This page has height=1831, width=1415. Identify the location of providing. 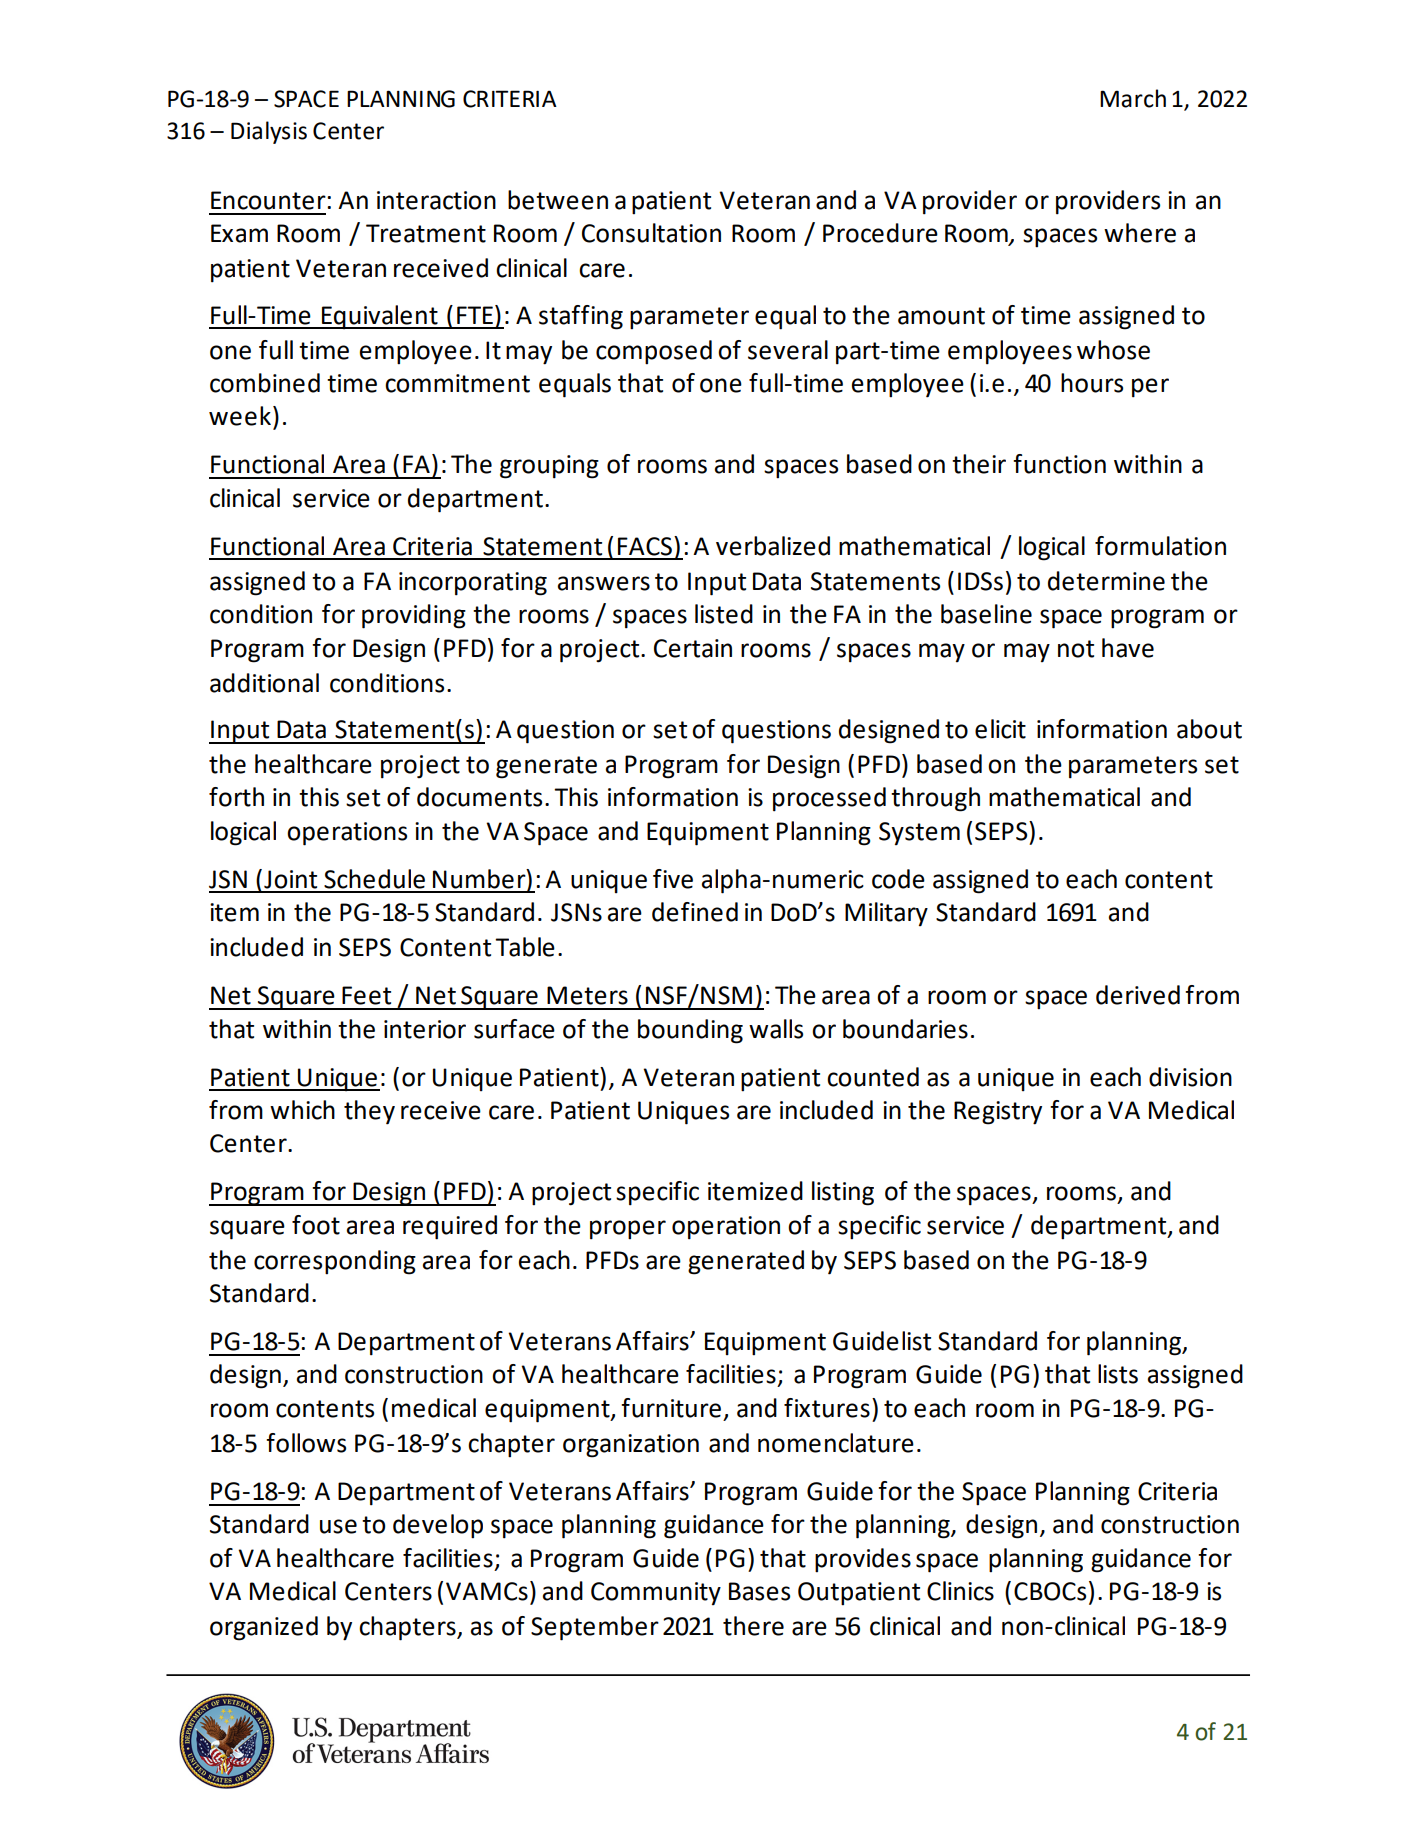
(414, 616).
